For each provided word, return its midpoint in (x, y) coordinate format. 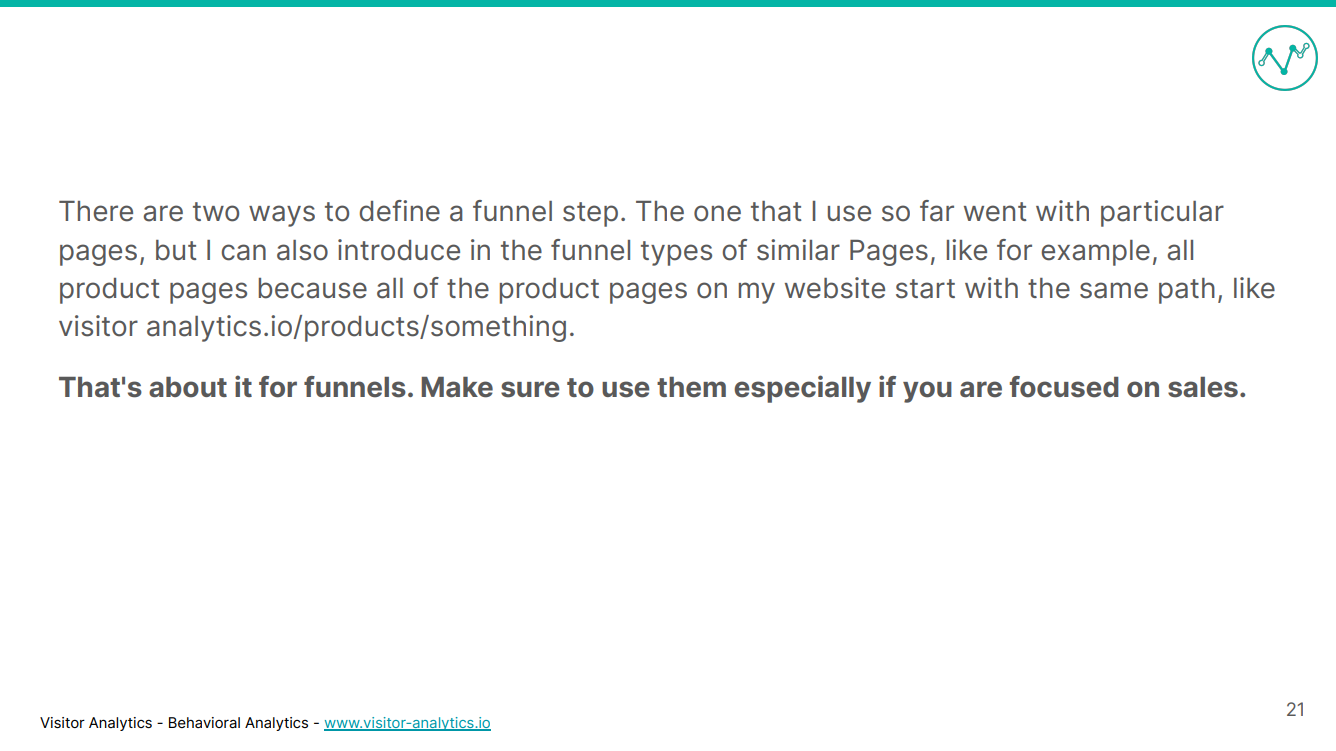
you (927, 392)
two (216, 212)
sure (530, 389)
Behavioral (204, 722)
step (590, 214)
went (995, 212)
